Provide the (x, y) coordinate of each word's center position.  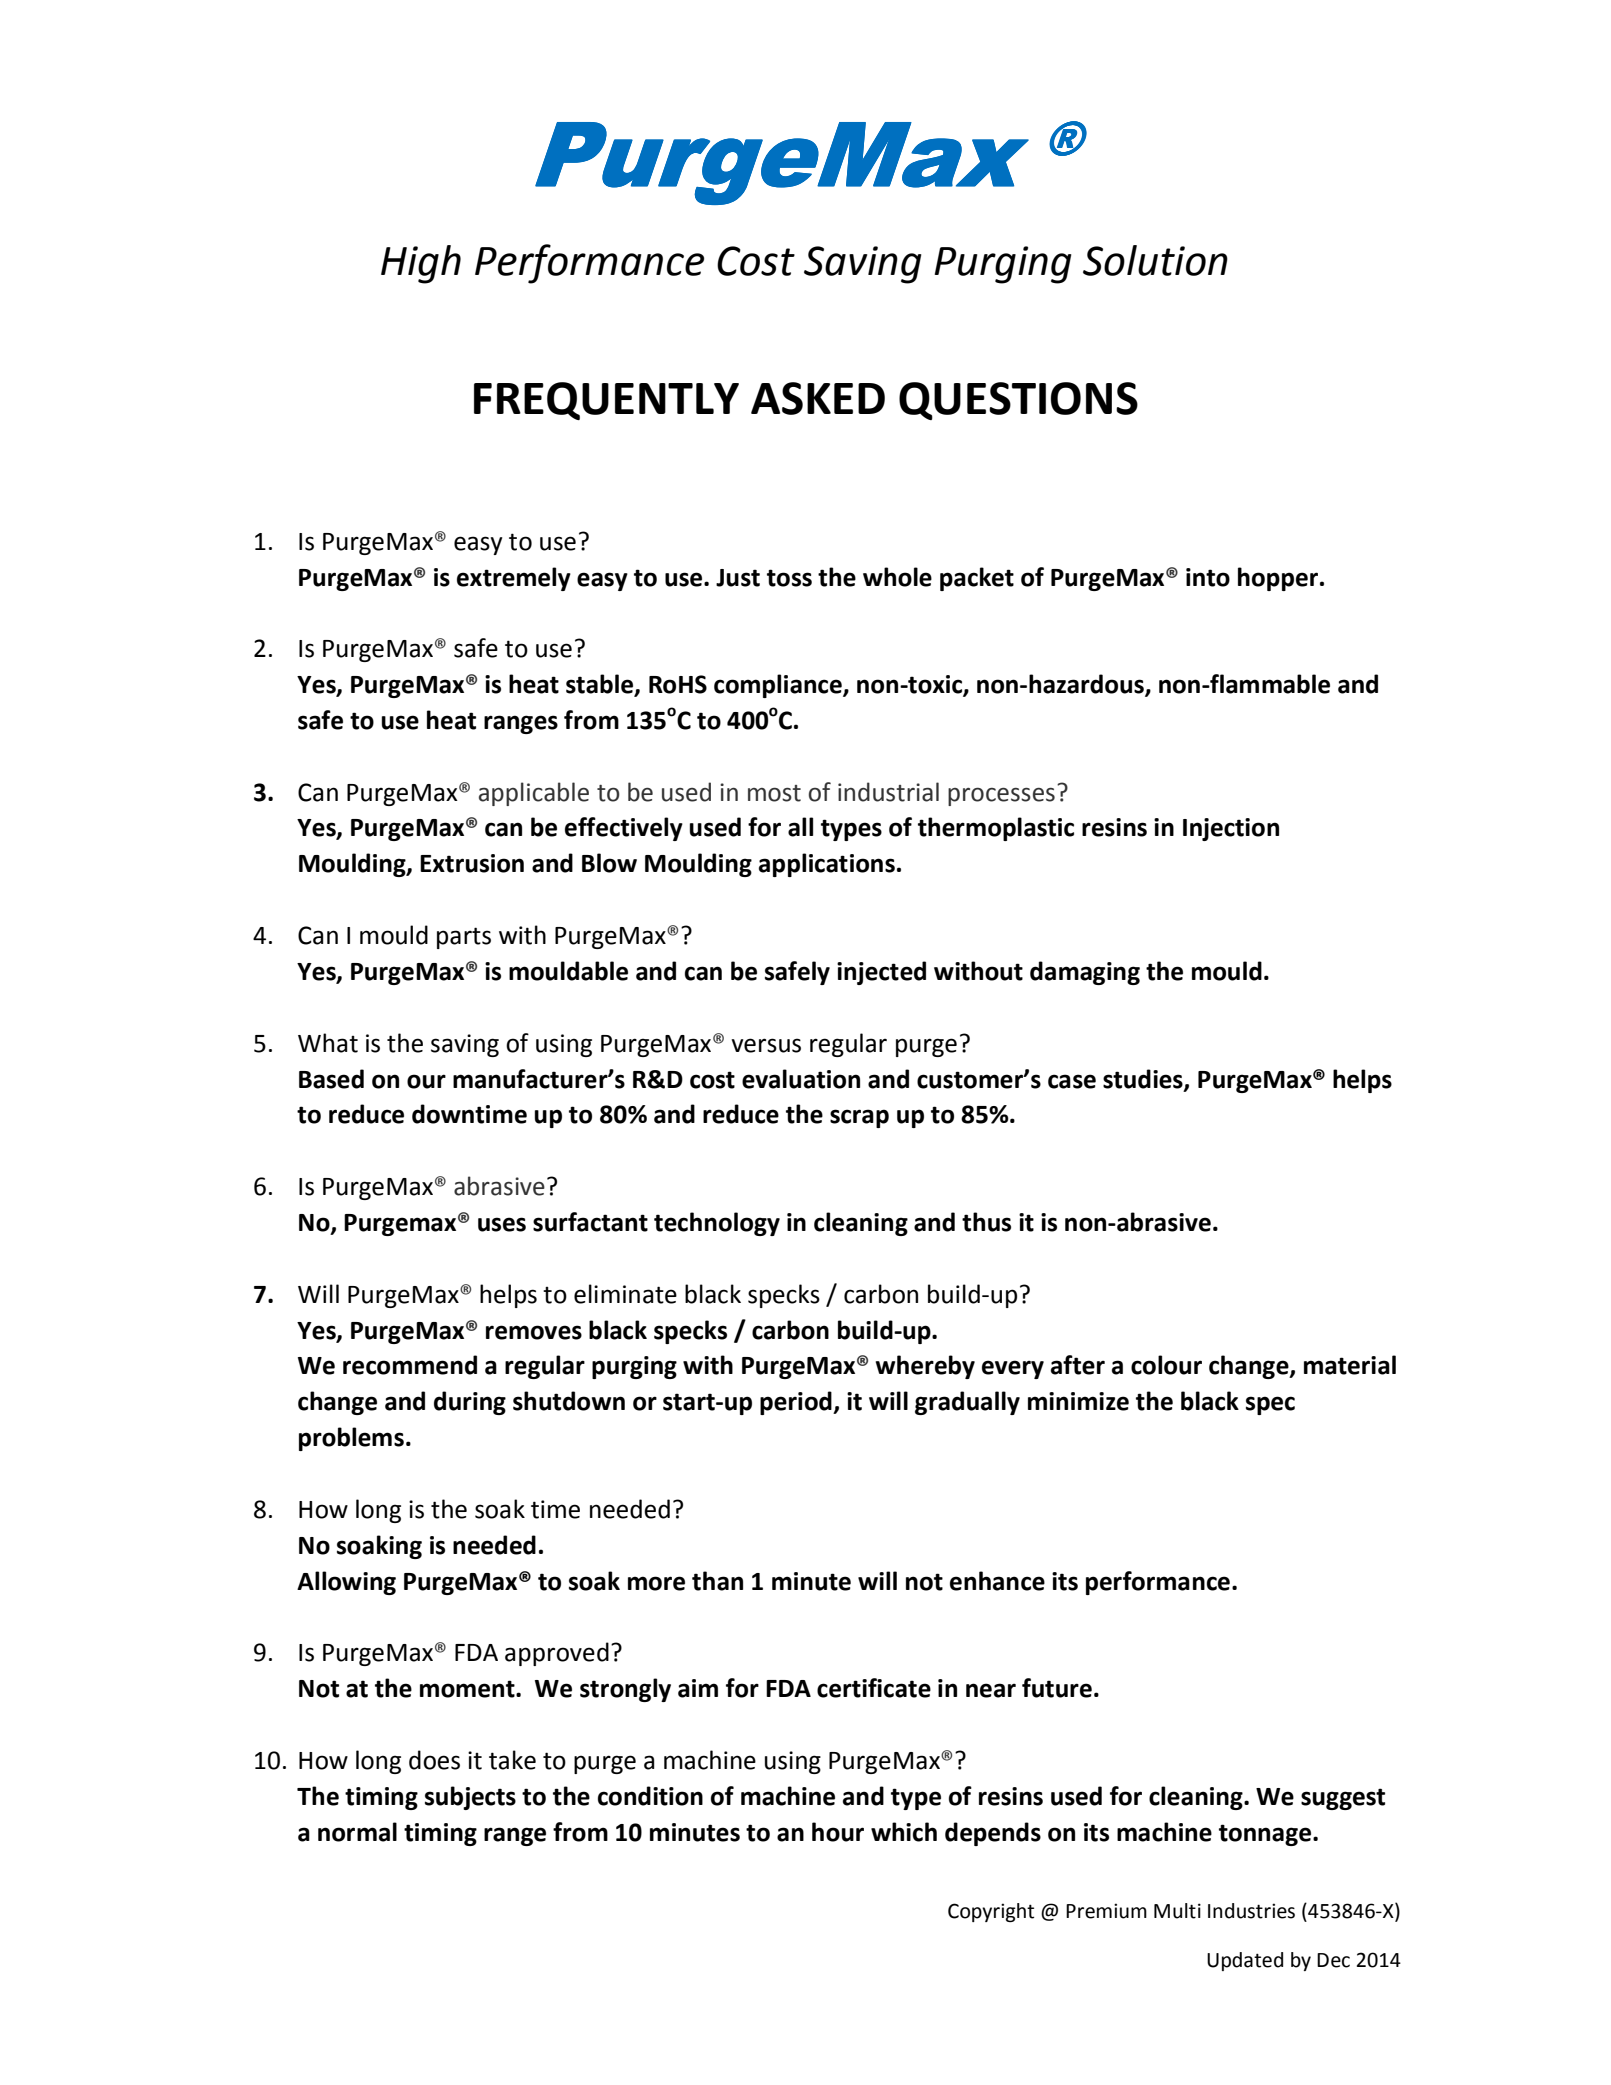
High (421, 264)
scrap (859, 1118)
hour (838, 1832)
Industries (1251, 1911)
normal (357, 1832)
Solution (1155, 260)
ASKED (818, 398)
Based (331, 1079)
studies (1144, 1079)
